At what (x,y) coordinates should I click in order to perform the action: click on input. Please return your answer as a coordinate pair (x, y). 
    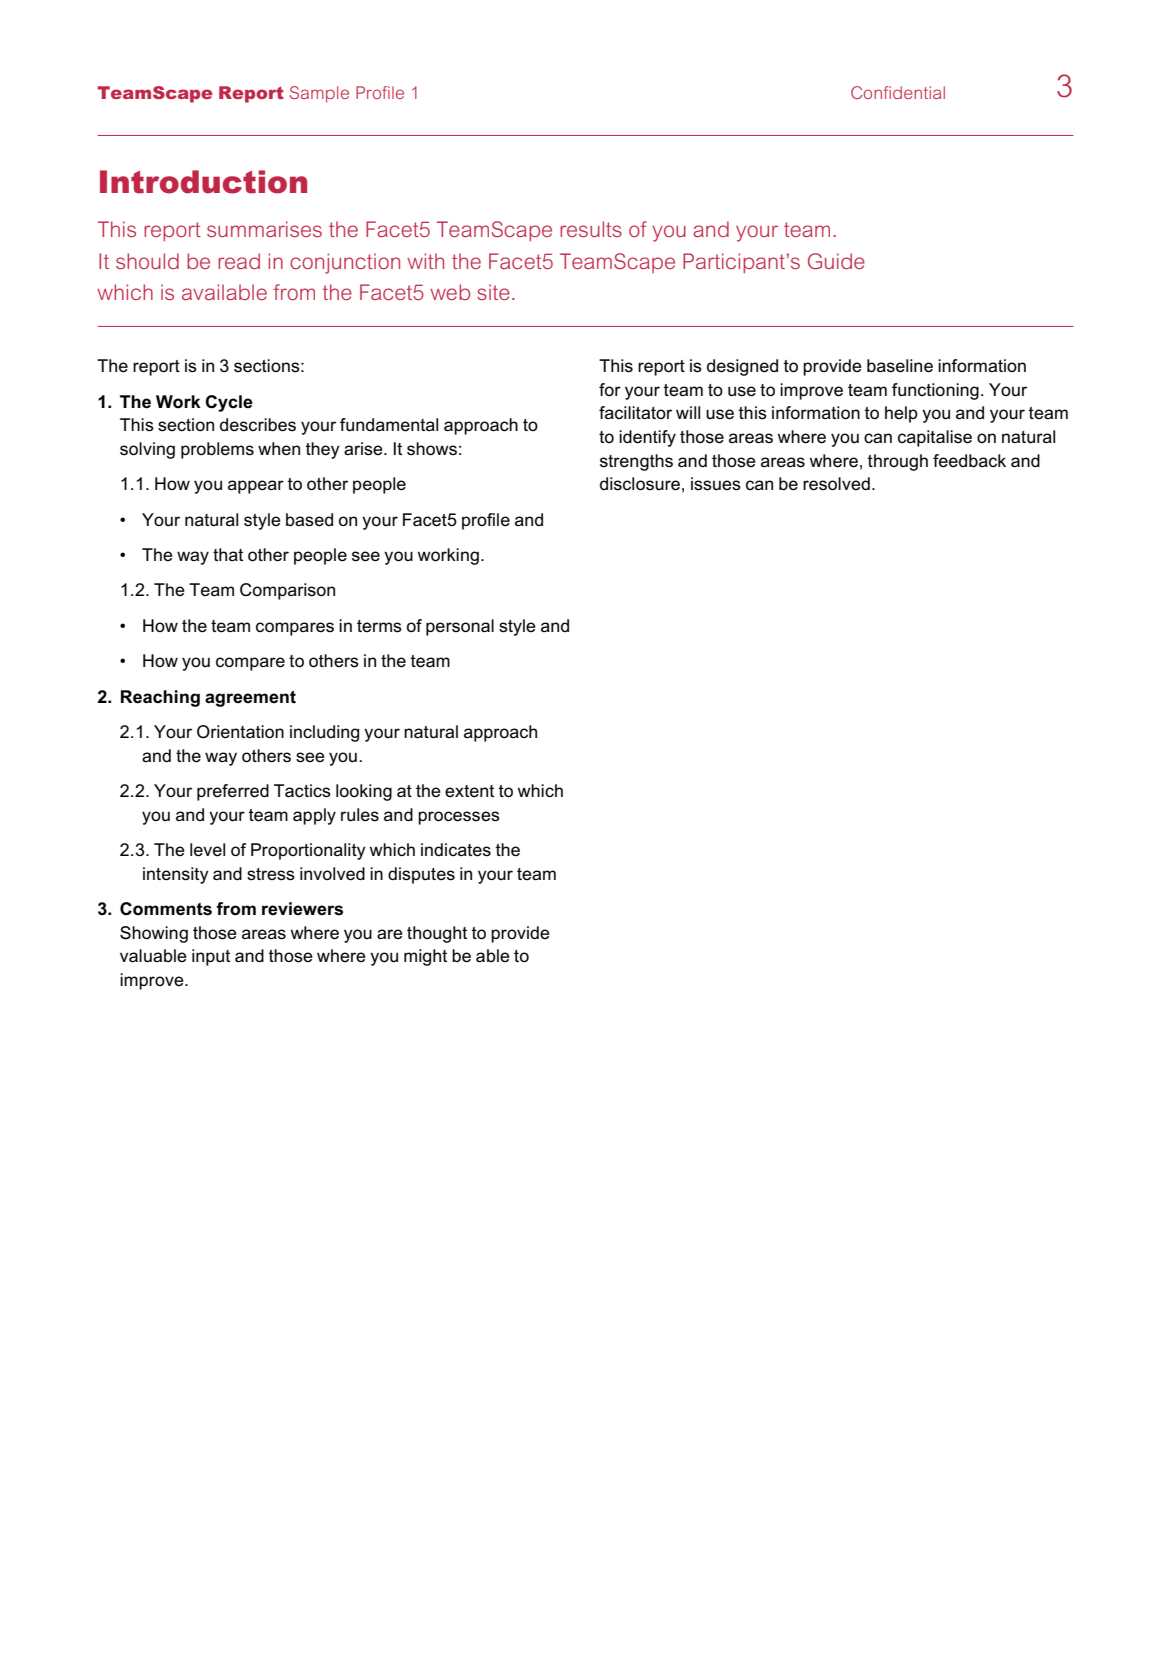
    Looking at the image, I should click on (211, 957).
